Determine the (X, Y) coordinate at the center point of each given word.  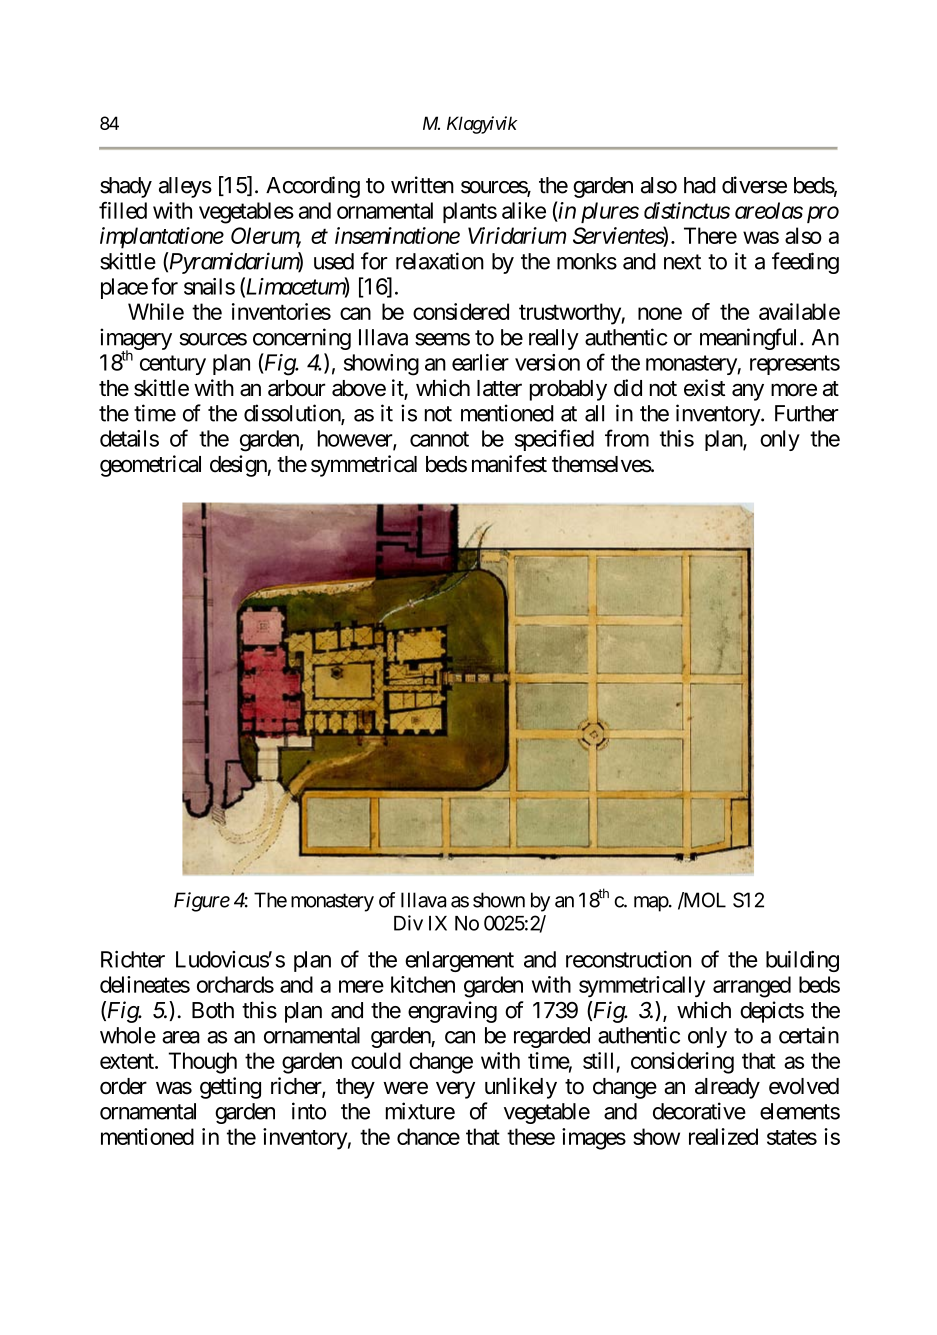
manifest (509, 464)
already (727, 1088)
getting (230, 1088)
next (682, 262)
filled (123, 210)
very (455, 1090)
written (422, 185)
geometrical (150, 466)
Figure (202, 902)
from (627, 438)
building (802, 961)
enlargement (459, 961)
